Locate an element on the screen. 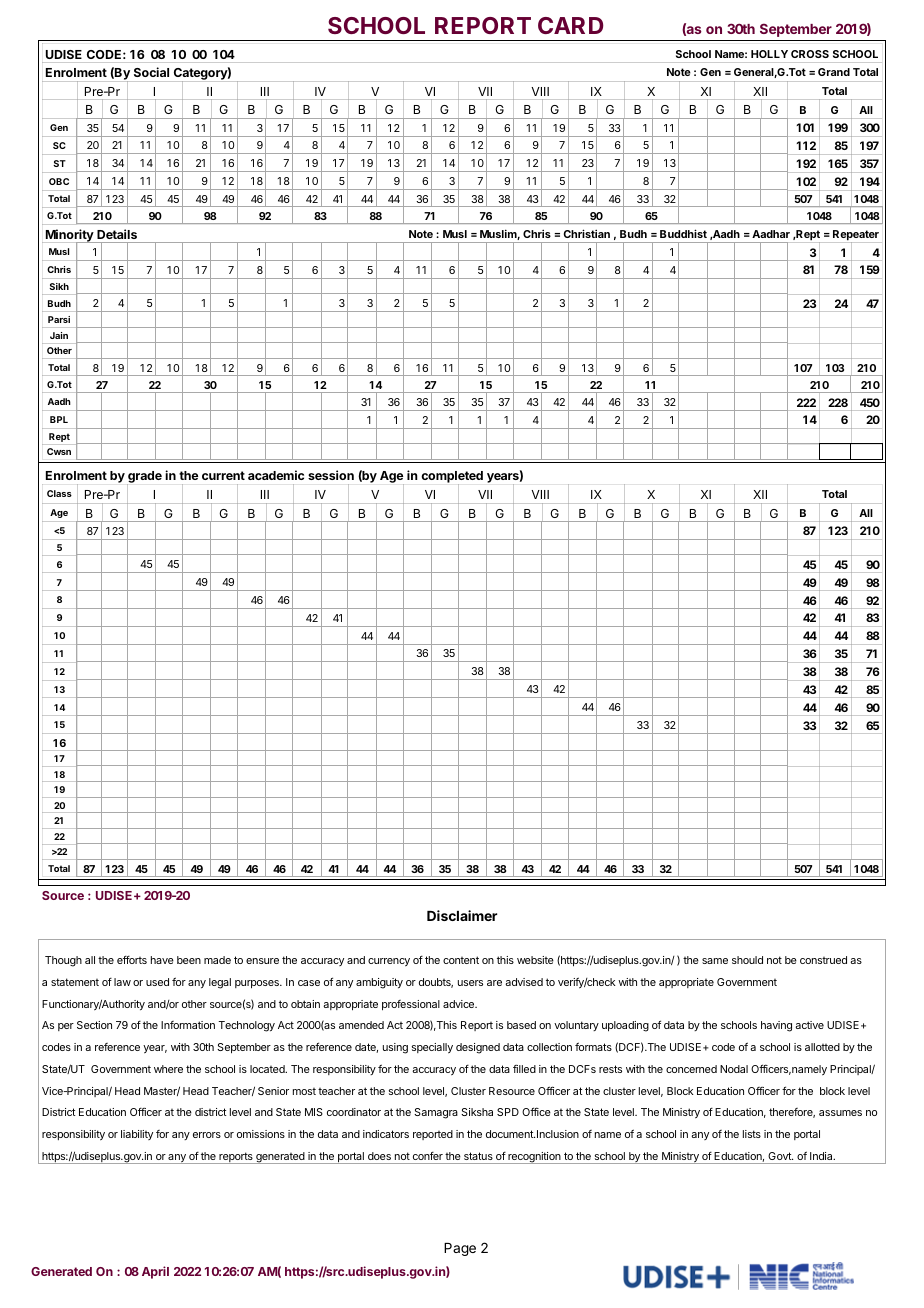  content is located at coordinates (461, 960).
